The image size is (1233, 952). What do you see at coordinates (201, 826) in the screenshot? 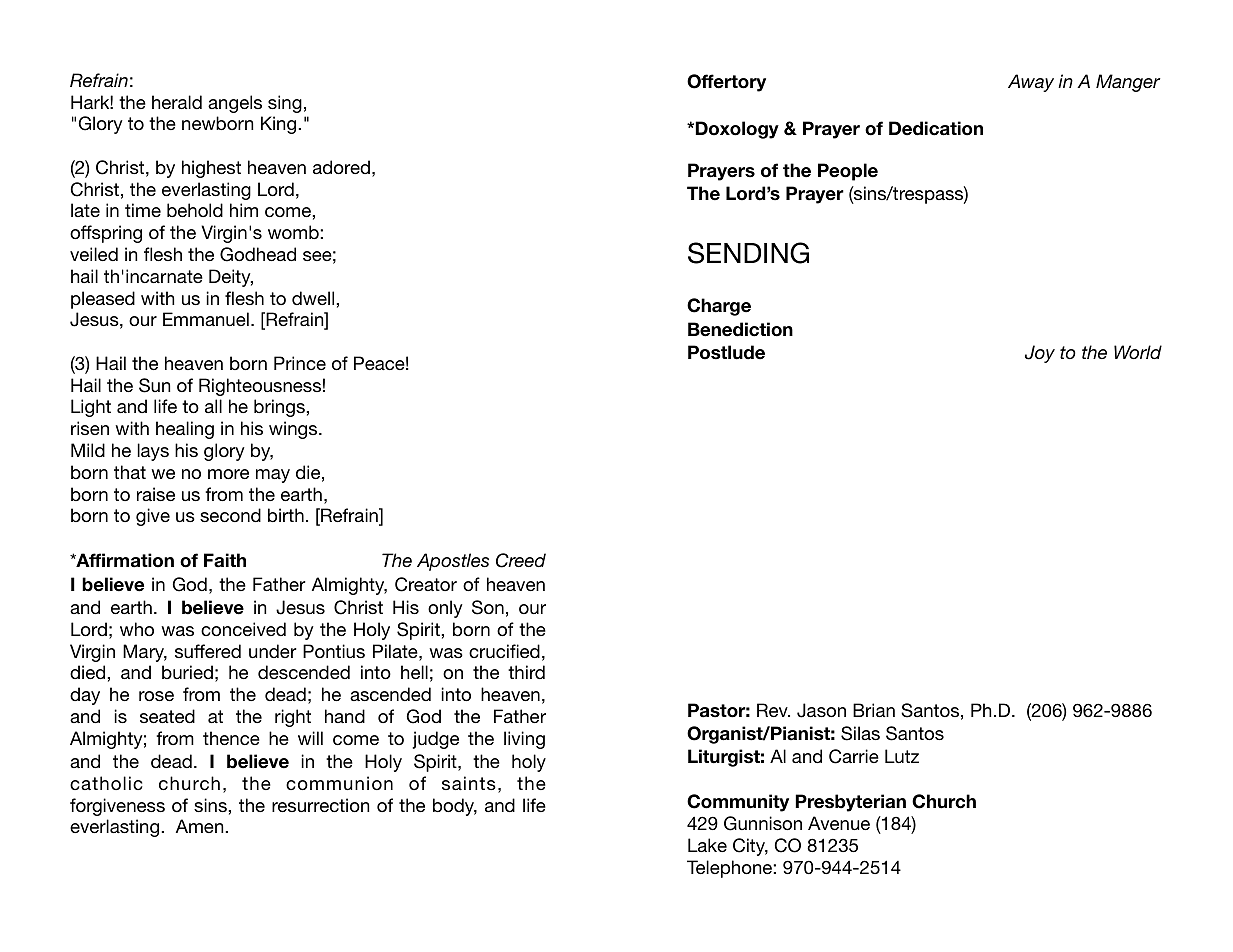
I see `Amen` at bounding box center [201, 826].
